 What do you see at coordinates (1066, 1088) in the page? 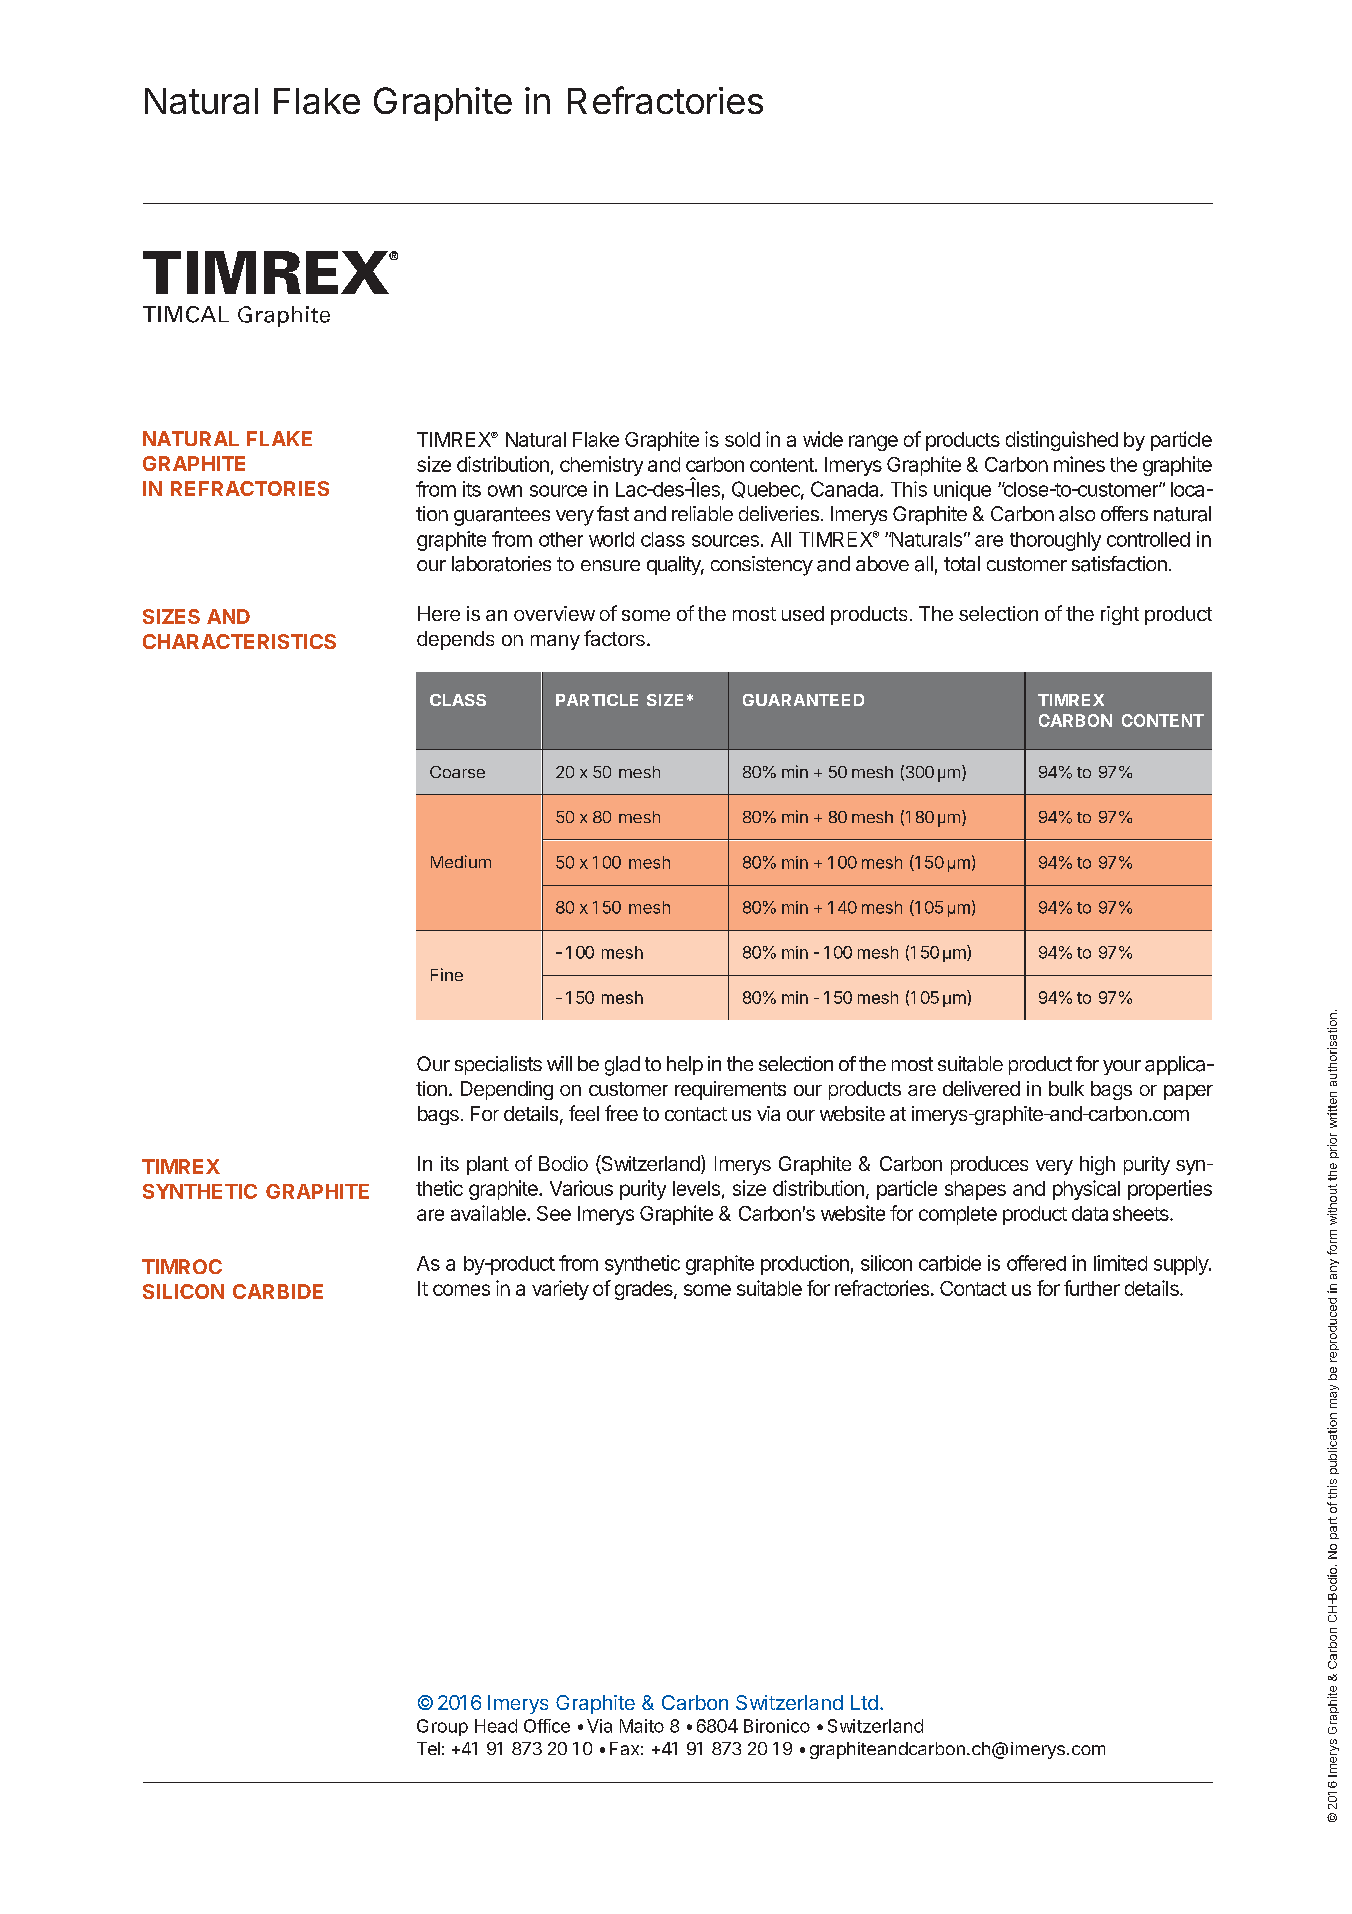
I see `bulk` at bounding box center [1066, 1088].
